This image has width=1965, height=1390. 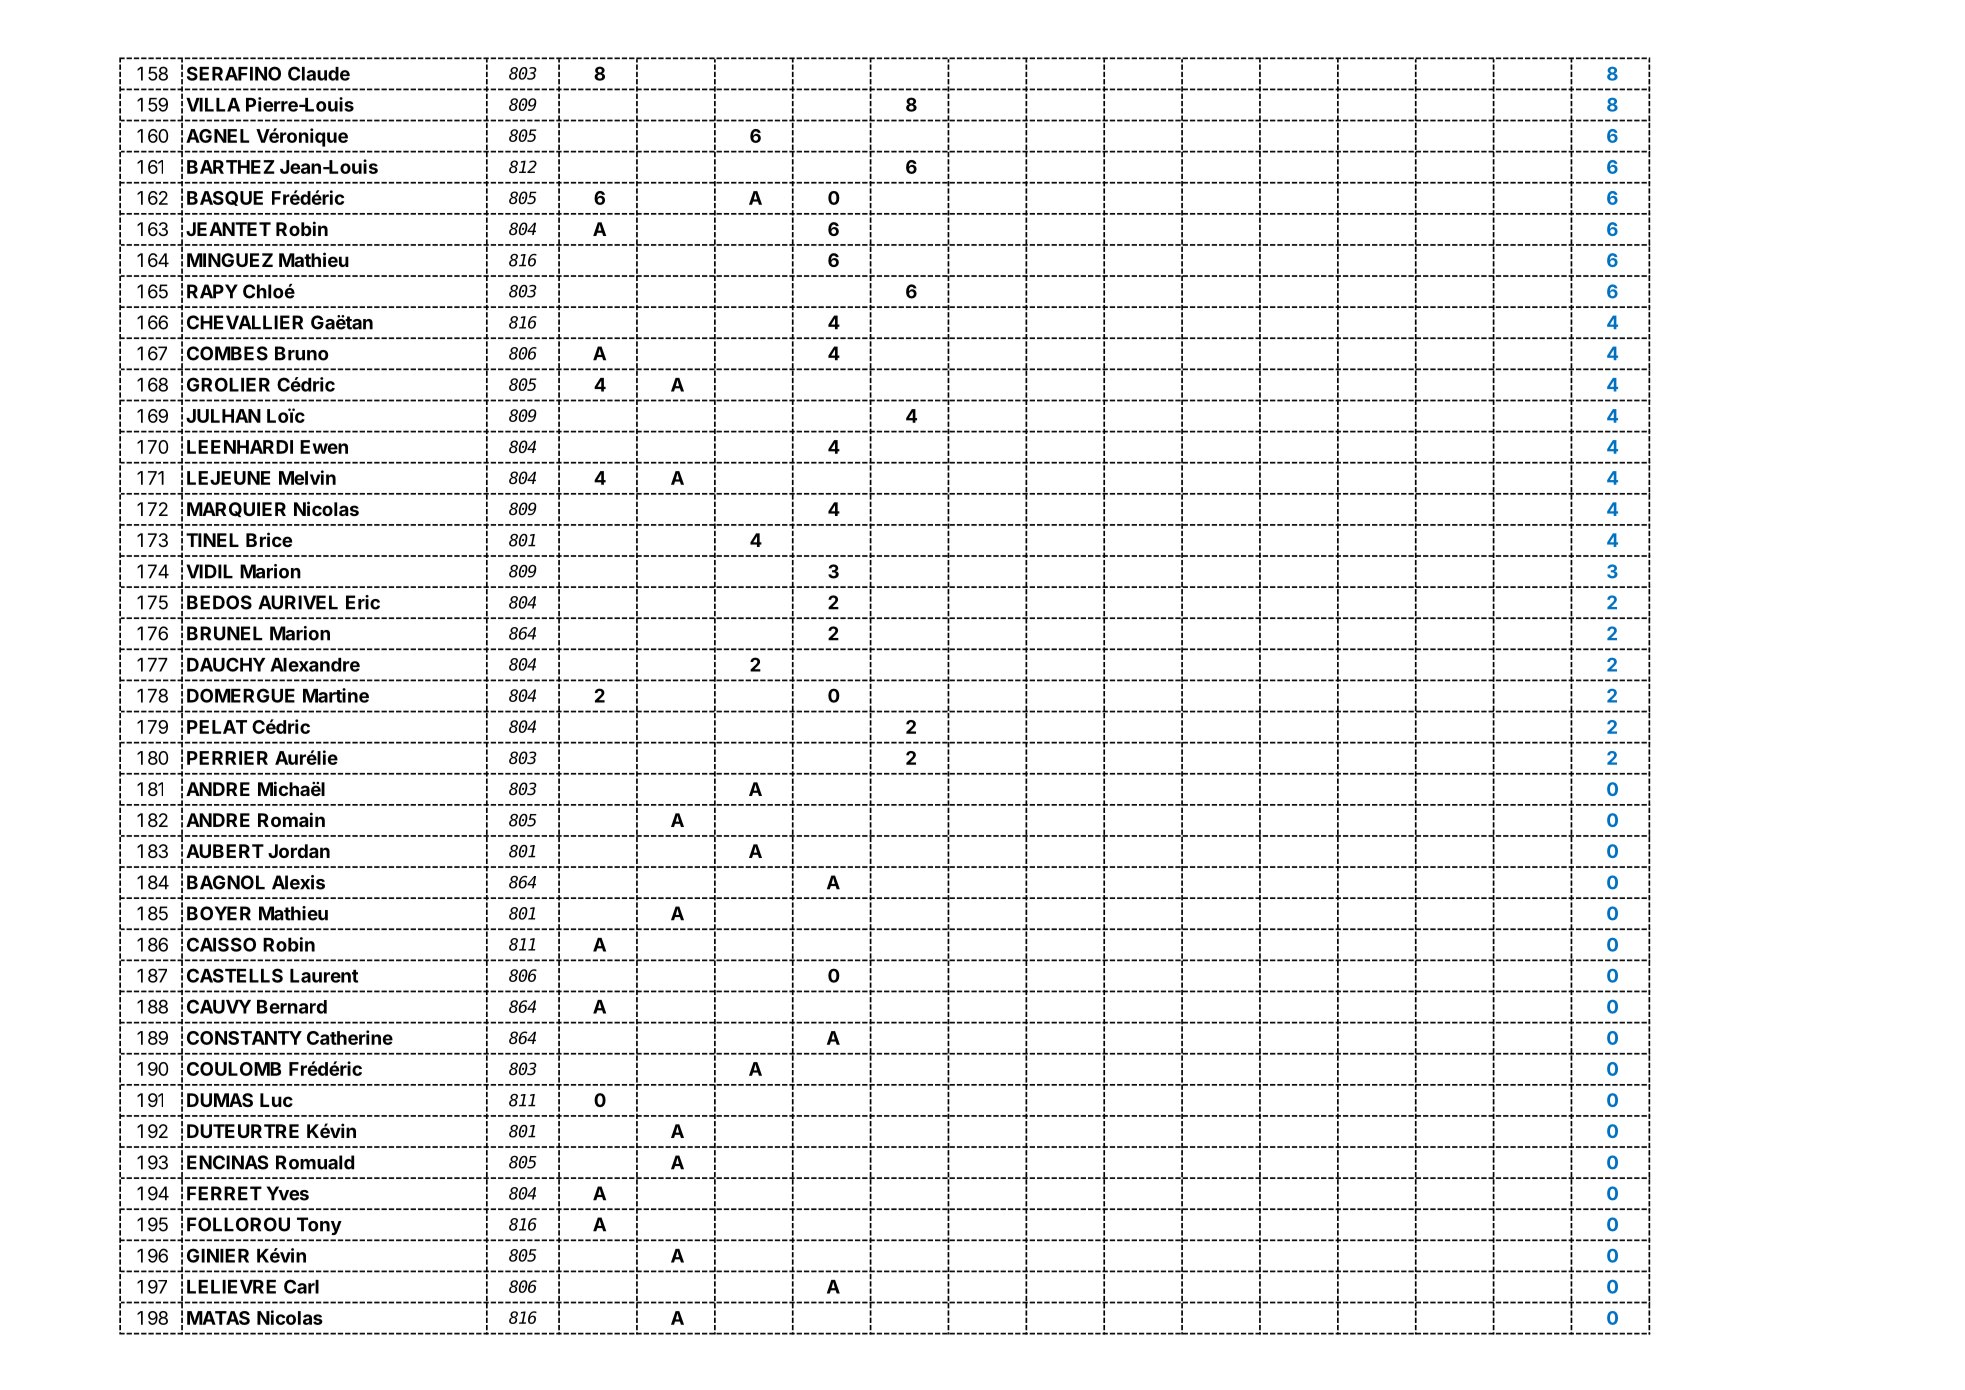 I want to click on Bruno, so click(x=302, y=353).
